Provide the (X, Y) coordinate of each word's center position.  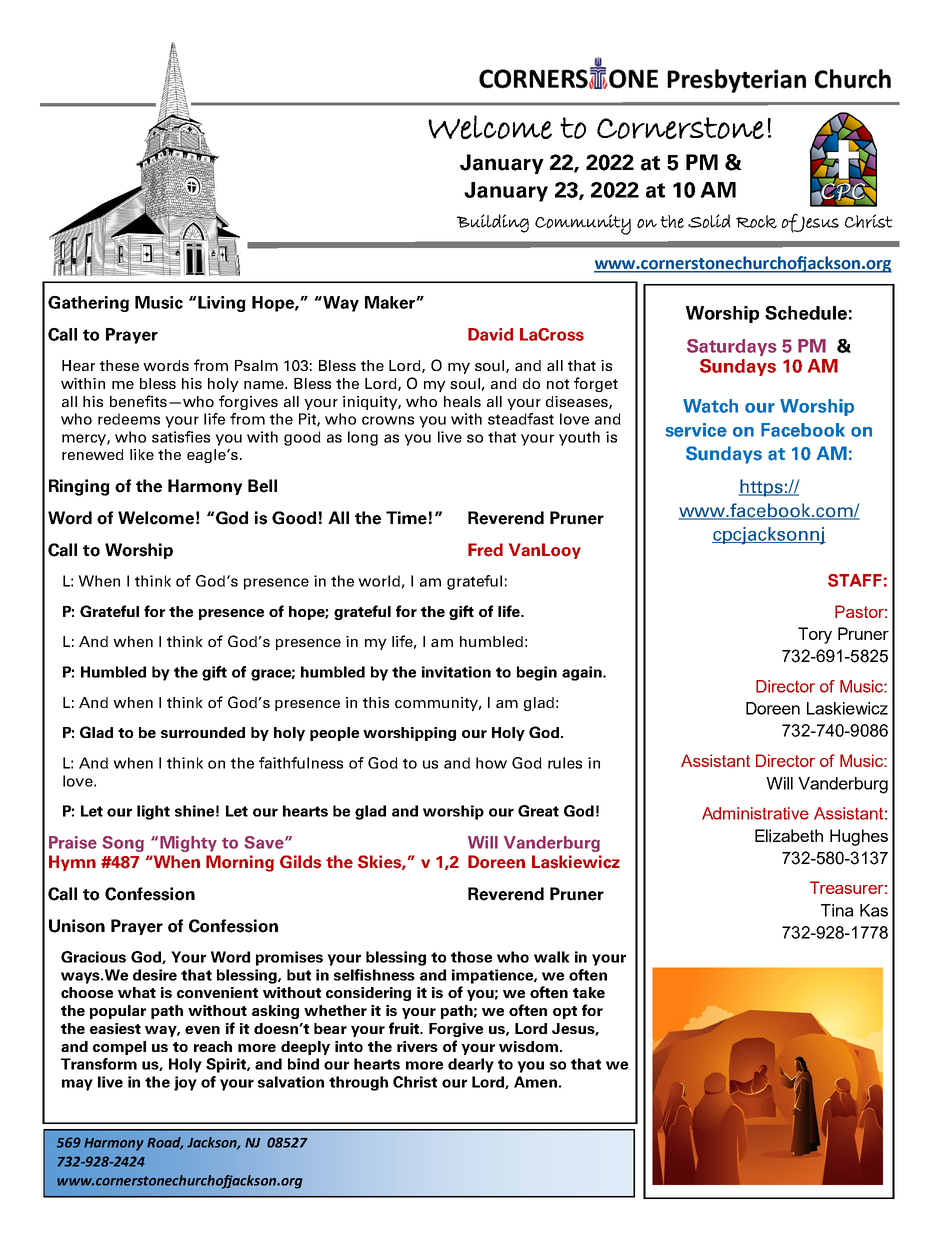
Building (493, 223)
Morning (240, 863)
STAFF (855, 580)
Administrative (755, 813)
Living (222, 304)
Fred (485, 550)
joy (185, 1083)
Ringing (79, 487)
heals (462, 401)
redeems (129, 419)
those (471, 957)
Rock (756, 222)
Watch (710, 406)
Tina (837, 910)
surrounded (203, 732)
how (491, 763)
